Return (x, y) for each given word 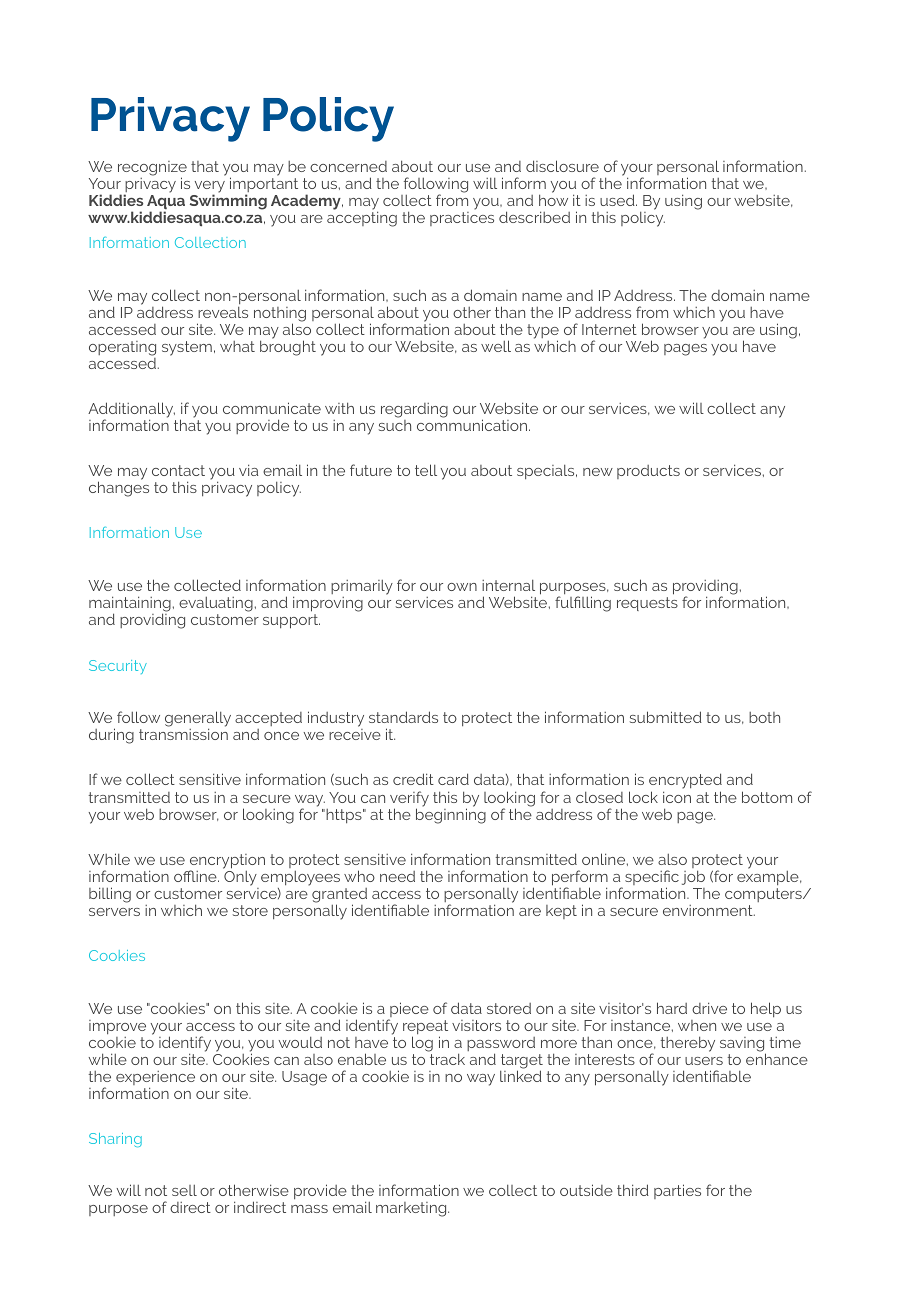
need (397, 876)
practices (462, 219)
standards (403, 717)
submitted (666, 717)
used (618, 200)
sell (184, 1190)
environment (709, 910)
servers (114, 912)
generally (198, 720)
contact (178, 470)
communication (473, 425)
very (210, 188)
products (648, 472)
